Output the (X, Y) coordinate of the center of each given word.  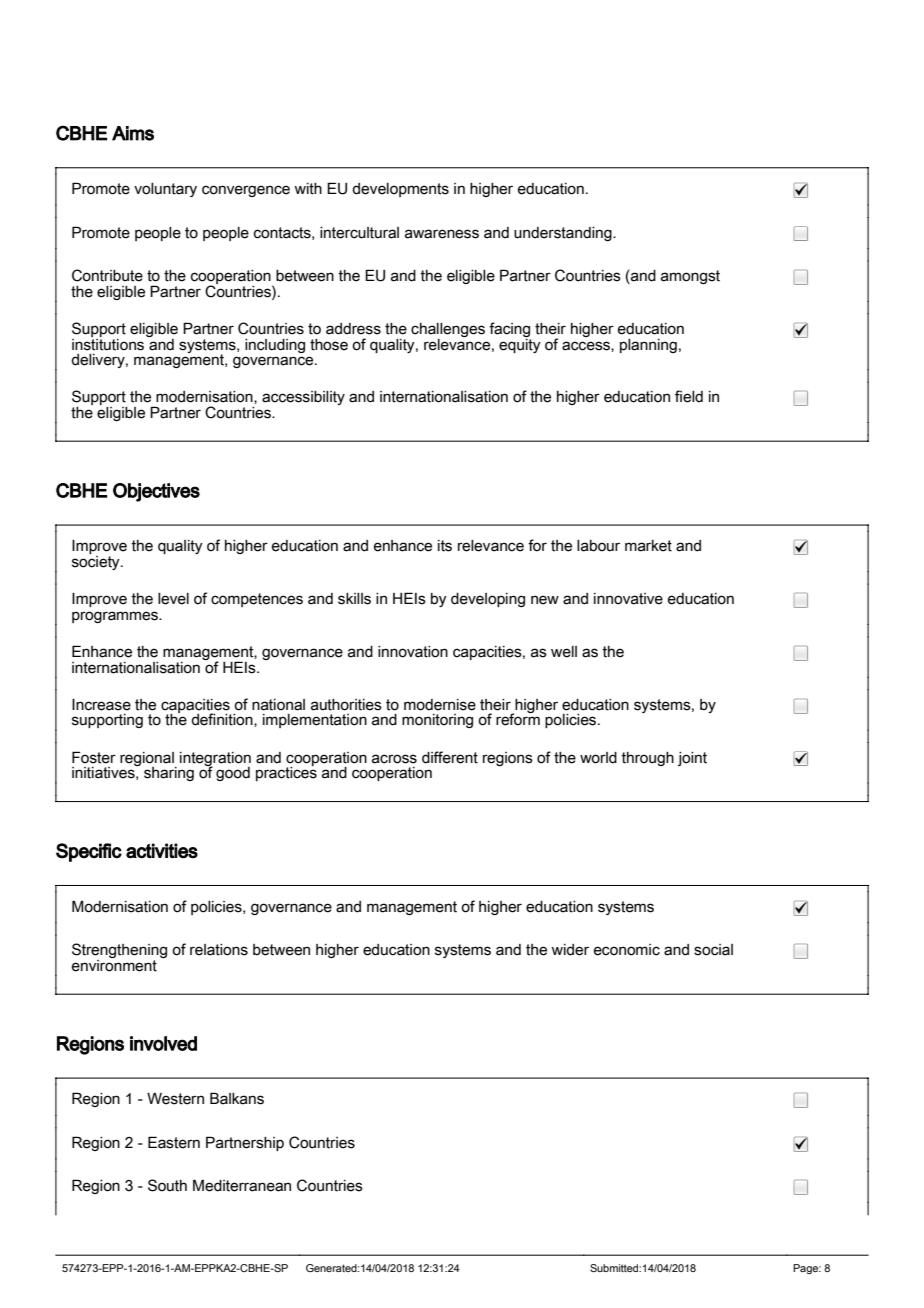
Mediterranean (242, 1185)
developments (400, 190)
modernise (440, 705)
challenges (448, 331)
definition (223, 720)
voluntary (165, 190)
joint (692, 759)
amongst (690, 277)
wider (570, 950)
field (689, 396)
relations (219, 950)
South (167, 1185)
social (713, 950)
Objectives (156, 492)
